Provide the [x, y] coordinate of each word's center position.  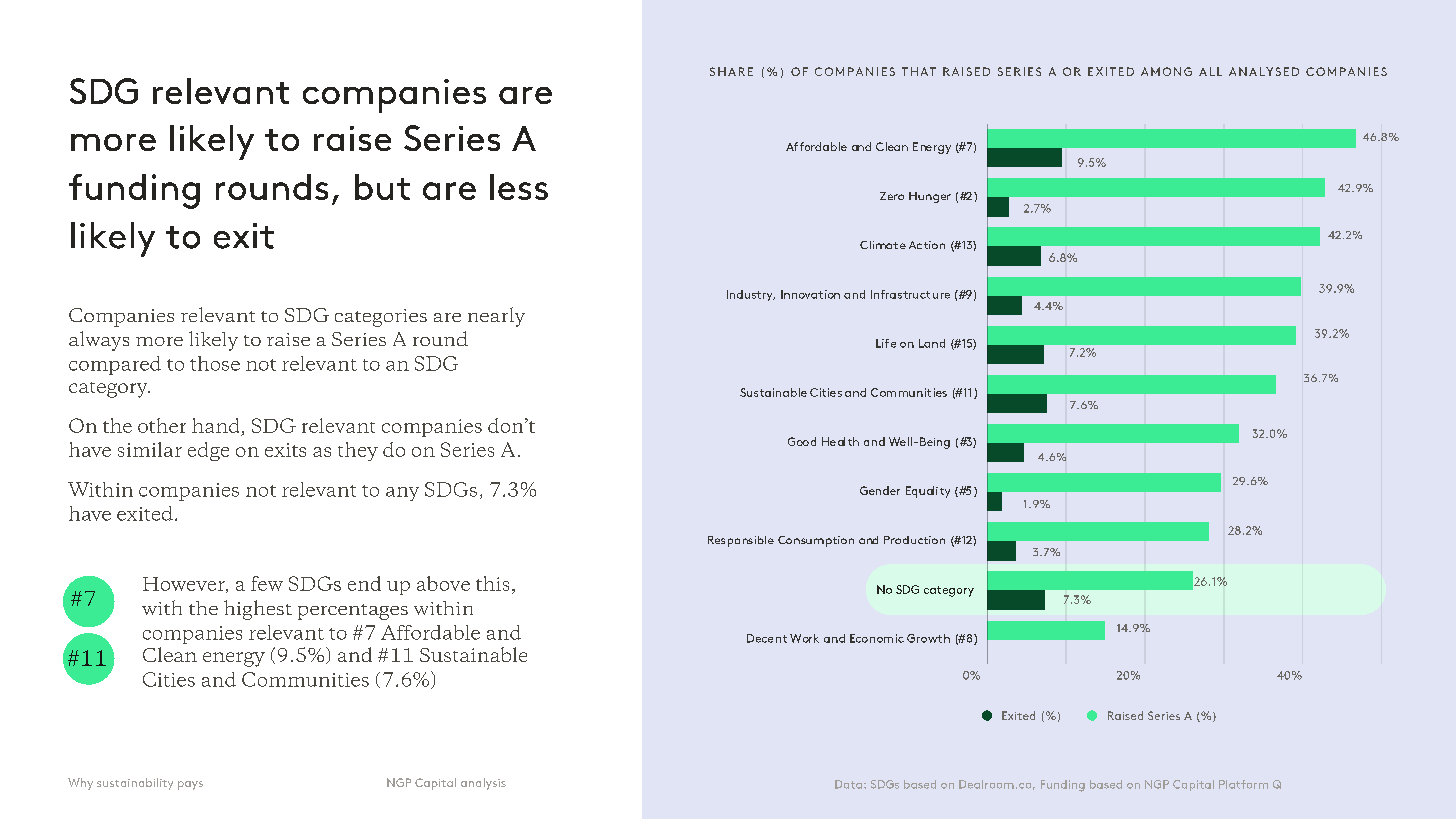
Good [802, 441]
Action [927, 245]
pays [190, 785]
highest [258, 610]
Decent [767, 638]
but [382, 187]
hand [215, 425]
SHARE [731, 71]
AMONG [1166, 71]
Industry [751, 295]
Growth [928, 638]
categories [381, 318]
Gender [880, 490]
